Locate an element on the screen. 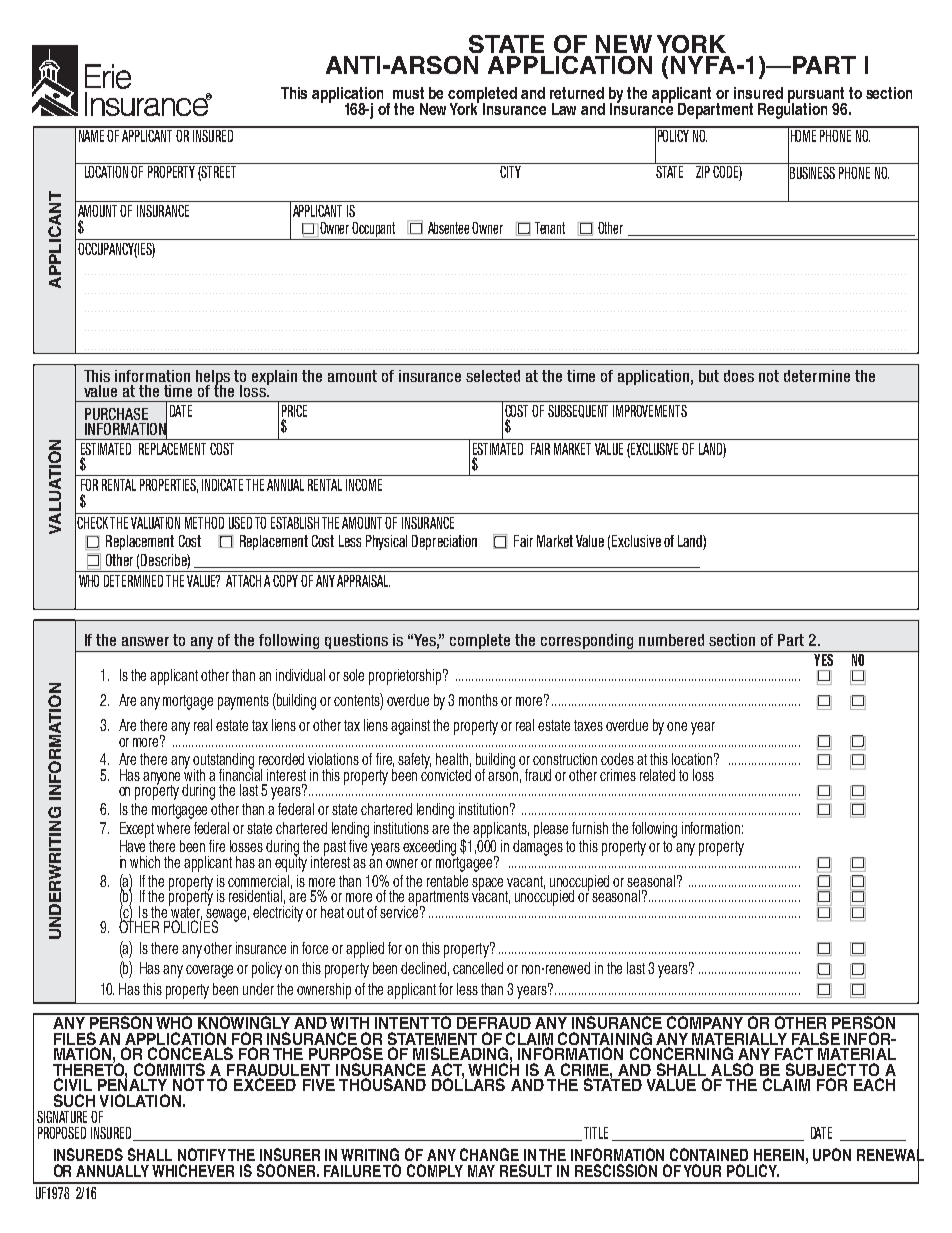  water is located at coordinates (185, 912).
